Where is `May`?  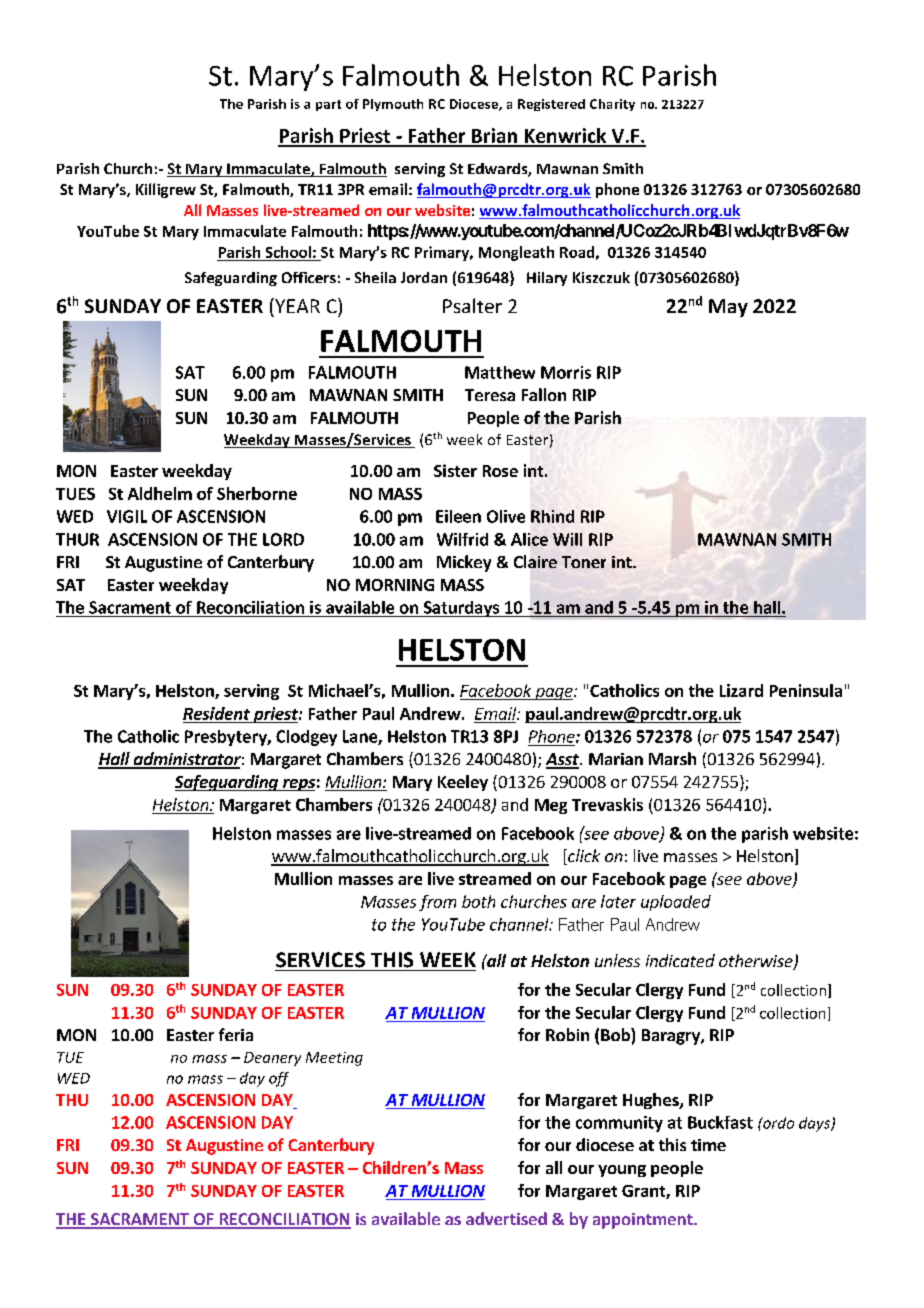 May is located at coordinates (728, 308).
